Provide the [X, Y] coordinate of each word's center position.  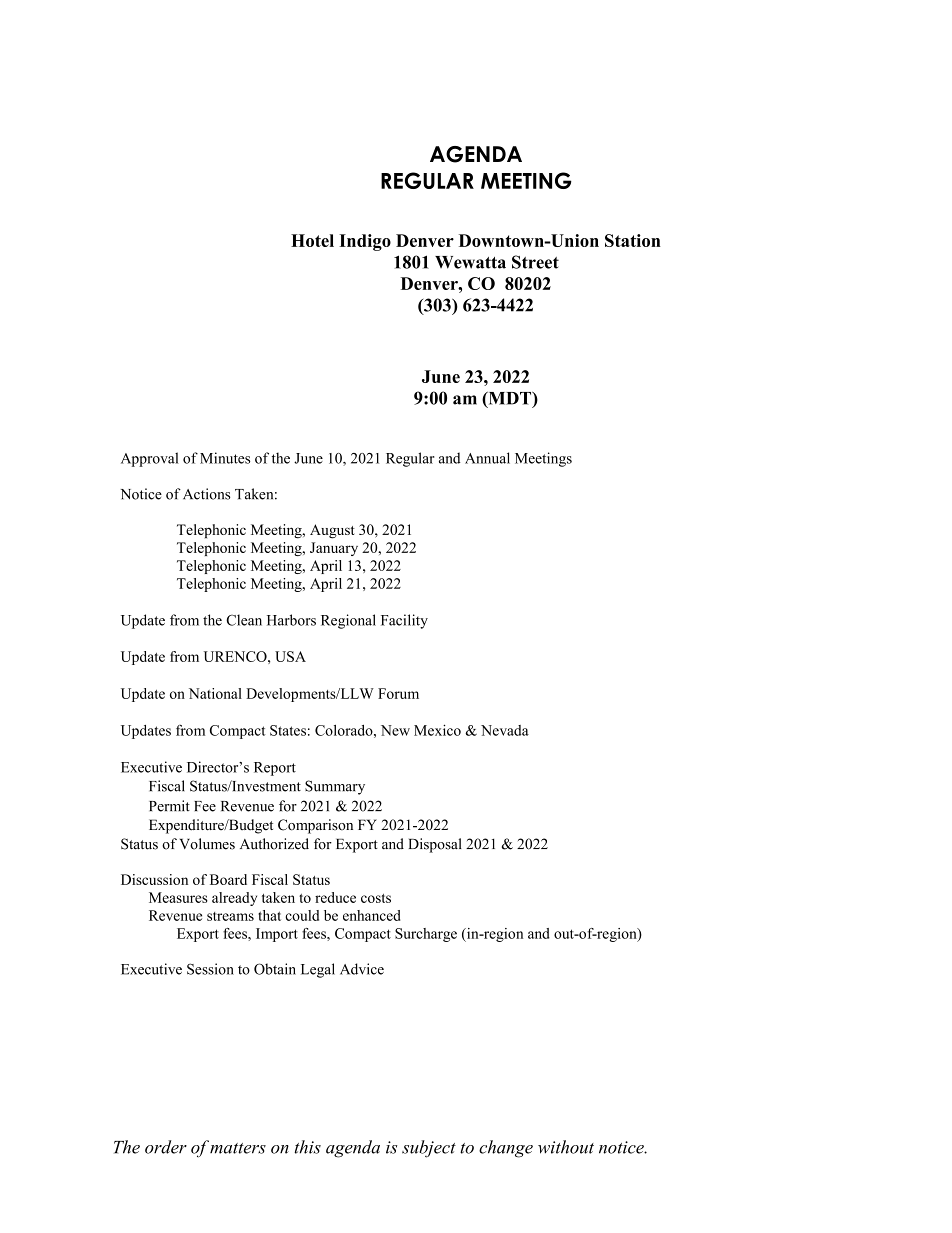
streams [230, 916]
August [332, 531]
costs [376, 898]
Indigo [365, 242]
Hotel [312, 240]
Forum [398, 693]
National [215, 693]
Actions [207, 494]
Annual [487, 458]
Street [535, 262]
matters [238, 1148]
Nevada [505, 730]
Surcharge [426, 935]
